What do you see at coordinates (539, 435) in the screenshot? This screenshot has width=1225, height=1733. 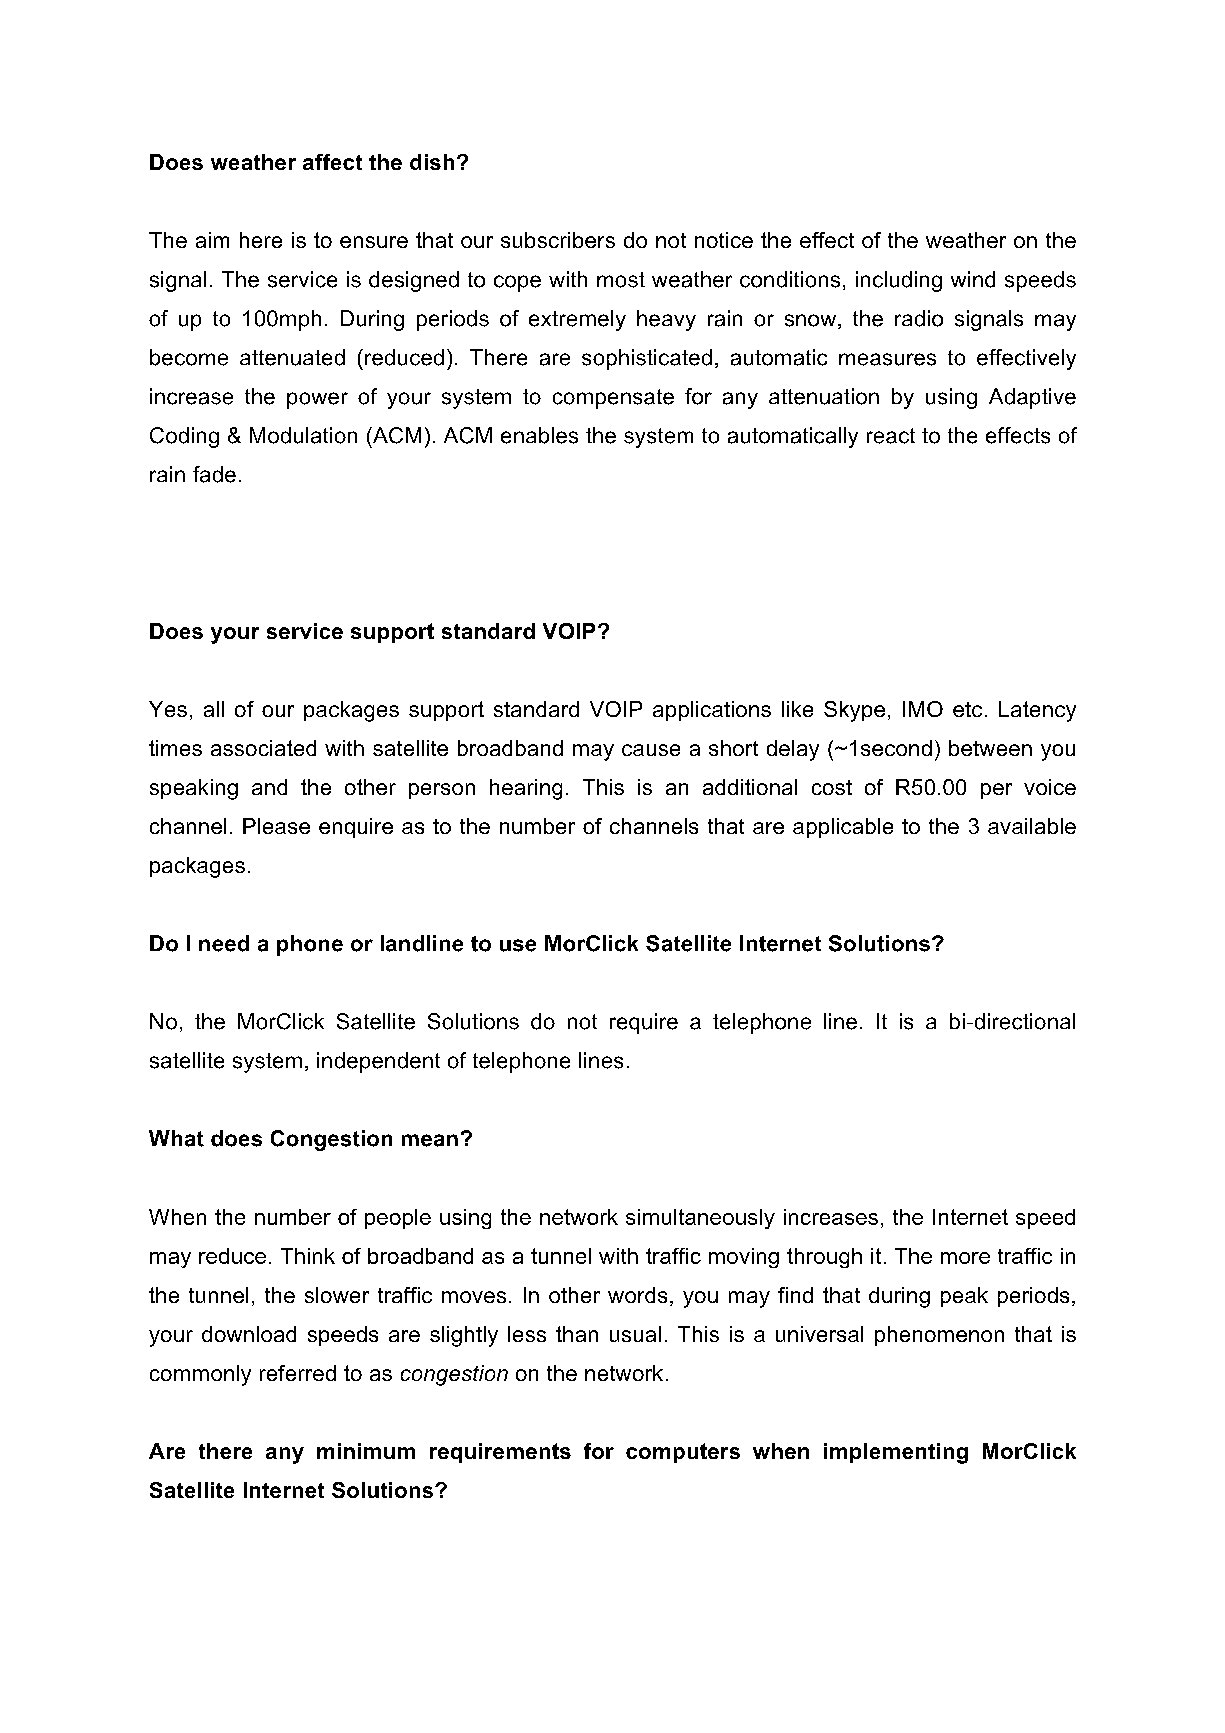 I see `enables` at bounding box center [539, 435].
